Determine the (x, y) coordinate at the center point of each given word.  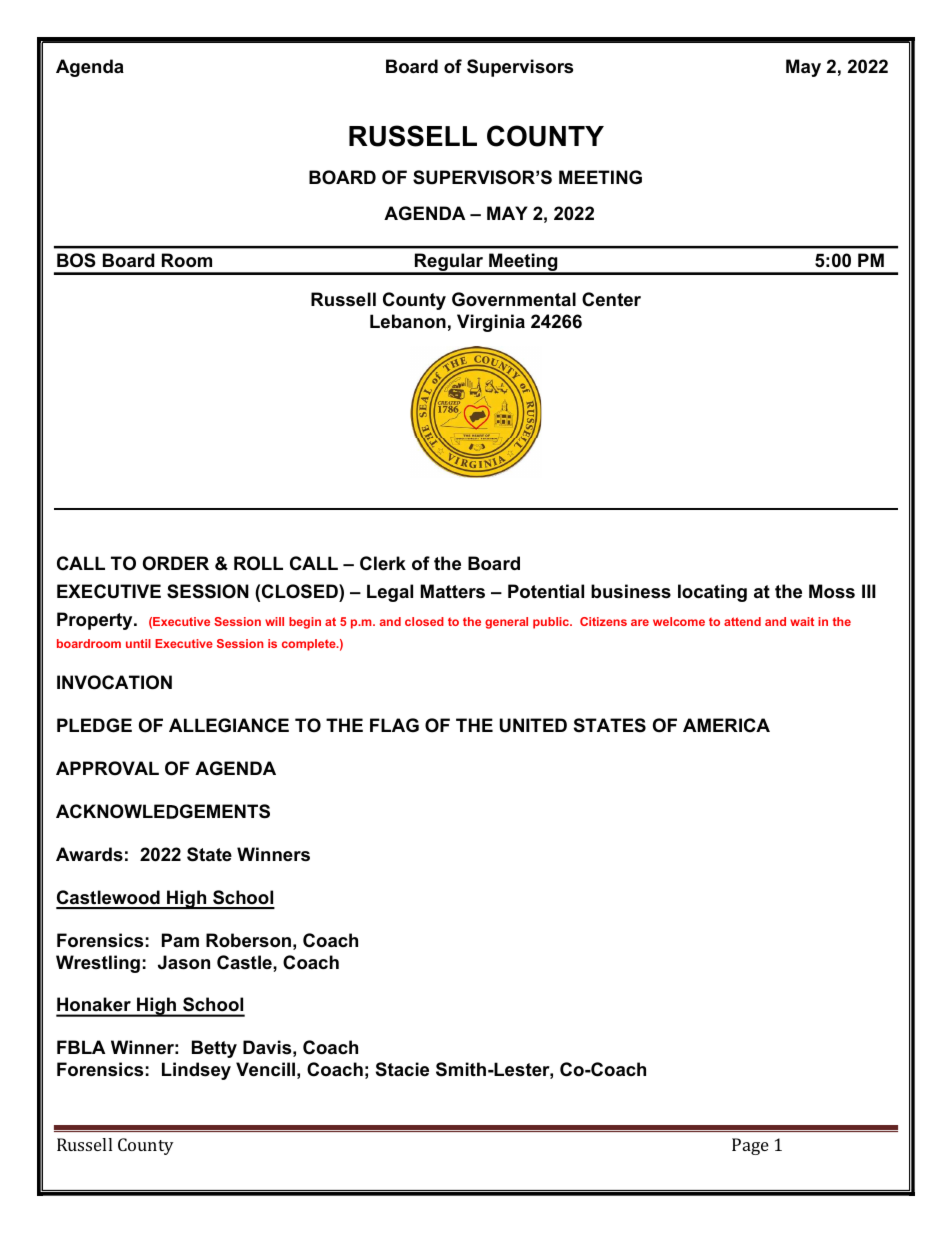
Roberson (248, 940)
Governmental (514, 299)
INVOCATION (114, 682)
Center (611, 299)
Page (750, 1146)
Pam (180, 940)
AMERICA (726, 725)
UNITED (533, 725)
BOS (76, 260)
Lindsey (196, 1071)
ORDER (176, 563)
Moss (832, 591)
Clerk (383, 563)
